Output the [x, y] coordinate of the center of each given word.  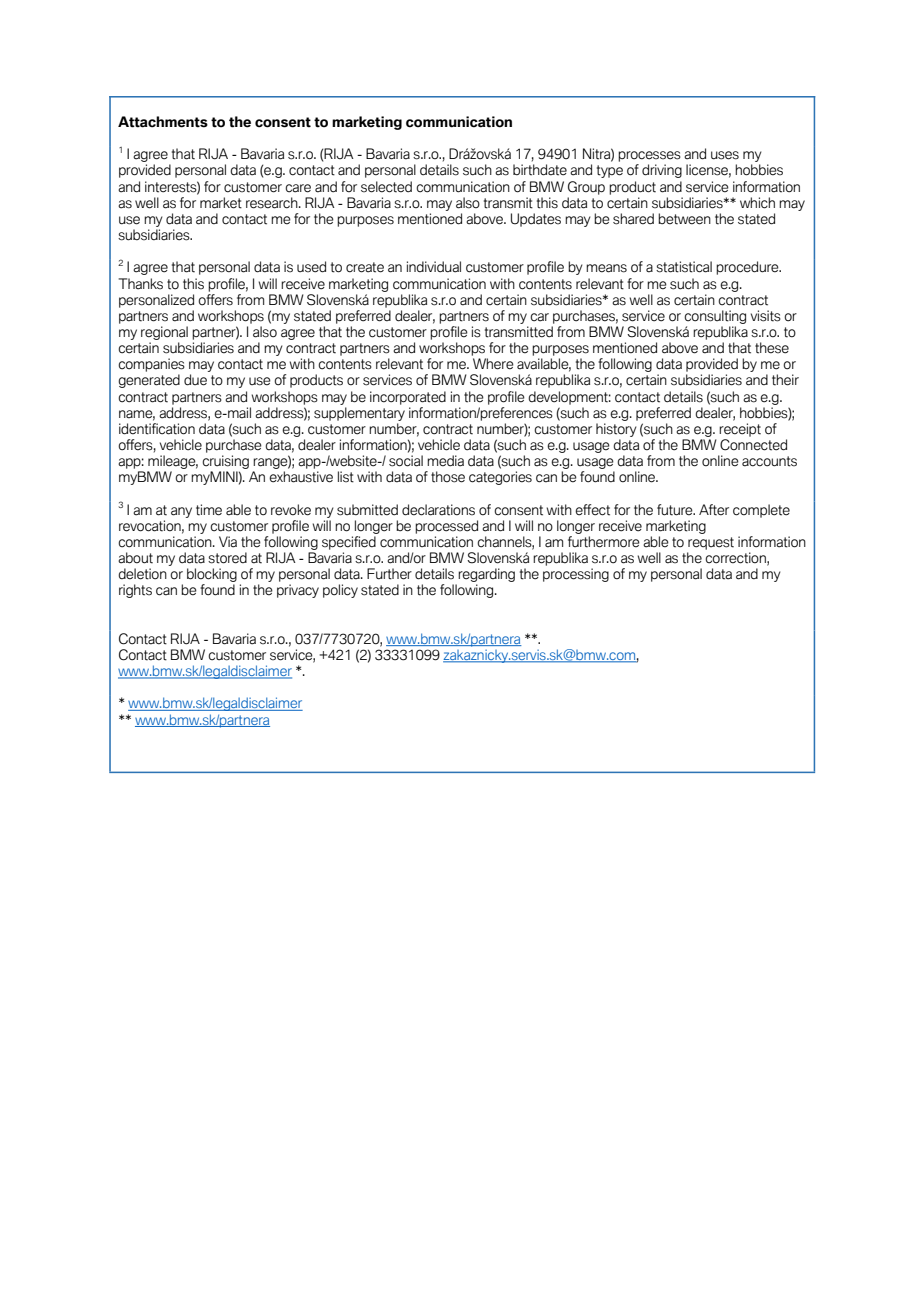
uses [725, 155]
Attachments [163, 122]
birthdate [540, 170]
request [711, 543]
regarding [486, 576]
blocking [212, 576]
